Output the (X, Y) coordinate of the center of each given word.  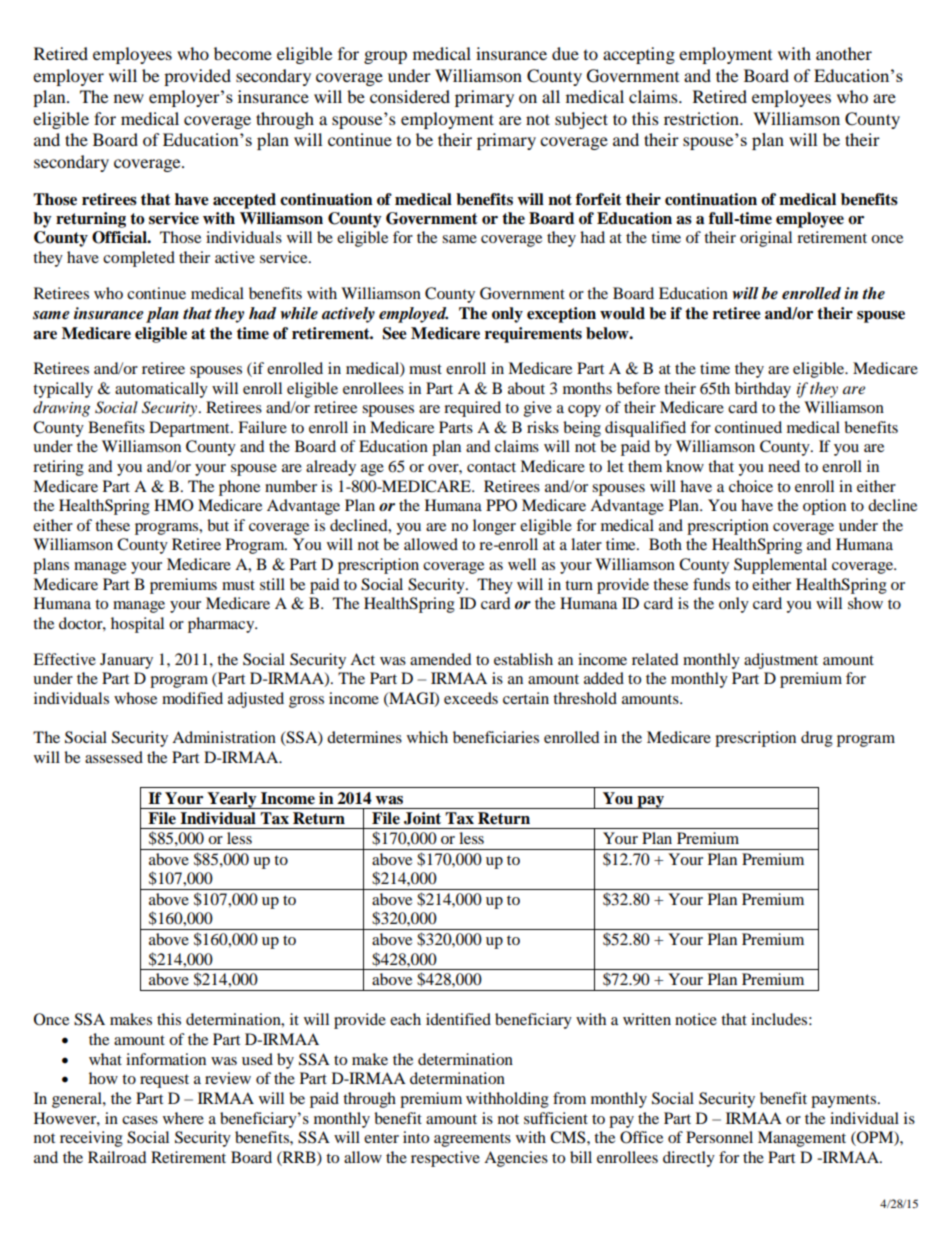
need (784, 466)
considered (410, 96)
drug (817, 739)
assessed (114, 757)
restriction (702, 118)
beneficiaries (496, 737)
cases (140, 1120)
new (129, 98)
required (472, 409)
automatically (161, 390)
